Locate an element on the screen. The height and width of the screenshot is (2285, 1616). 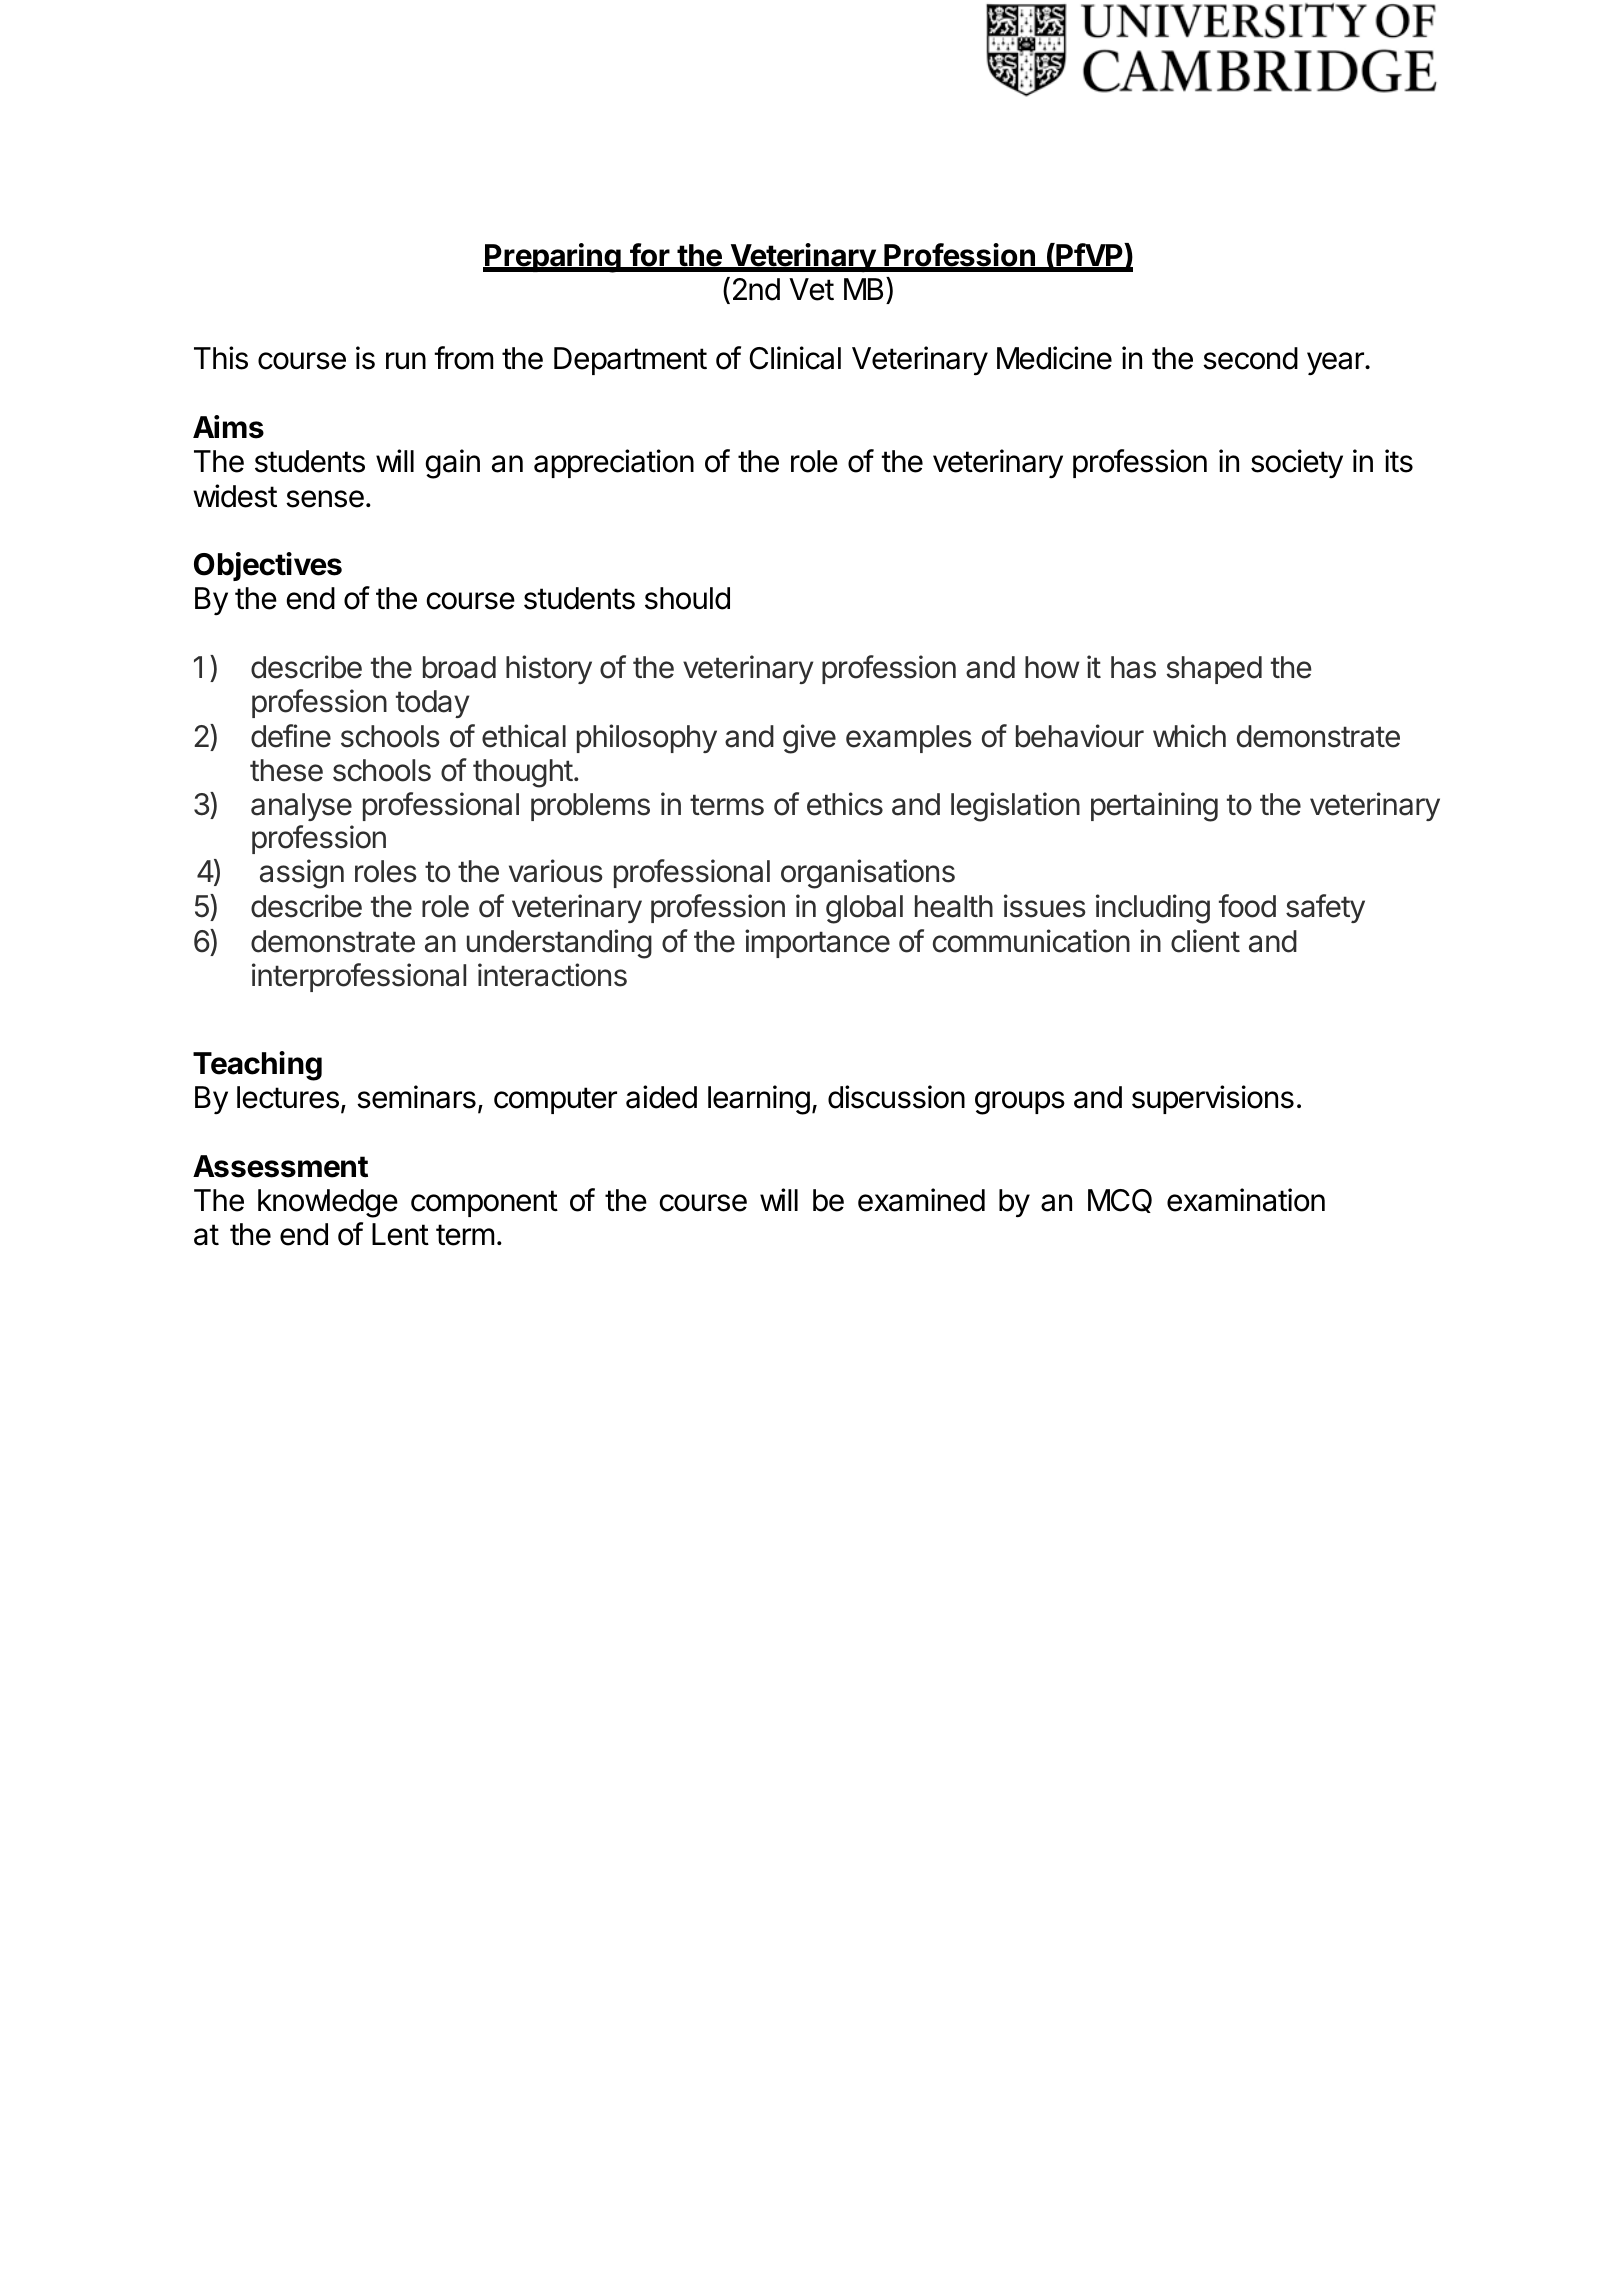
should is located at coordinates (687, 598).
